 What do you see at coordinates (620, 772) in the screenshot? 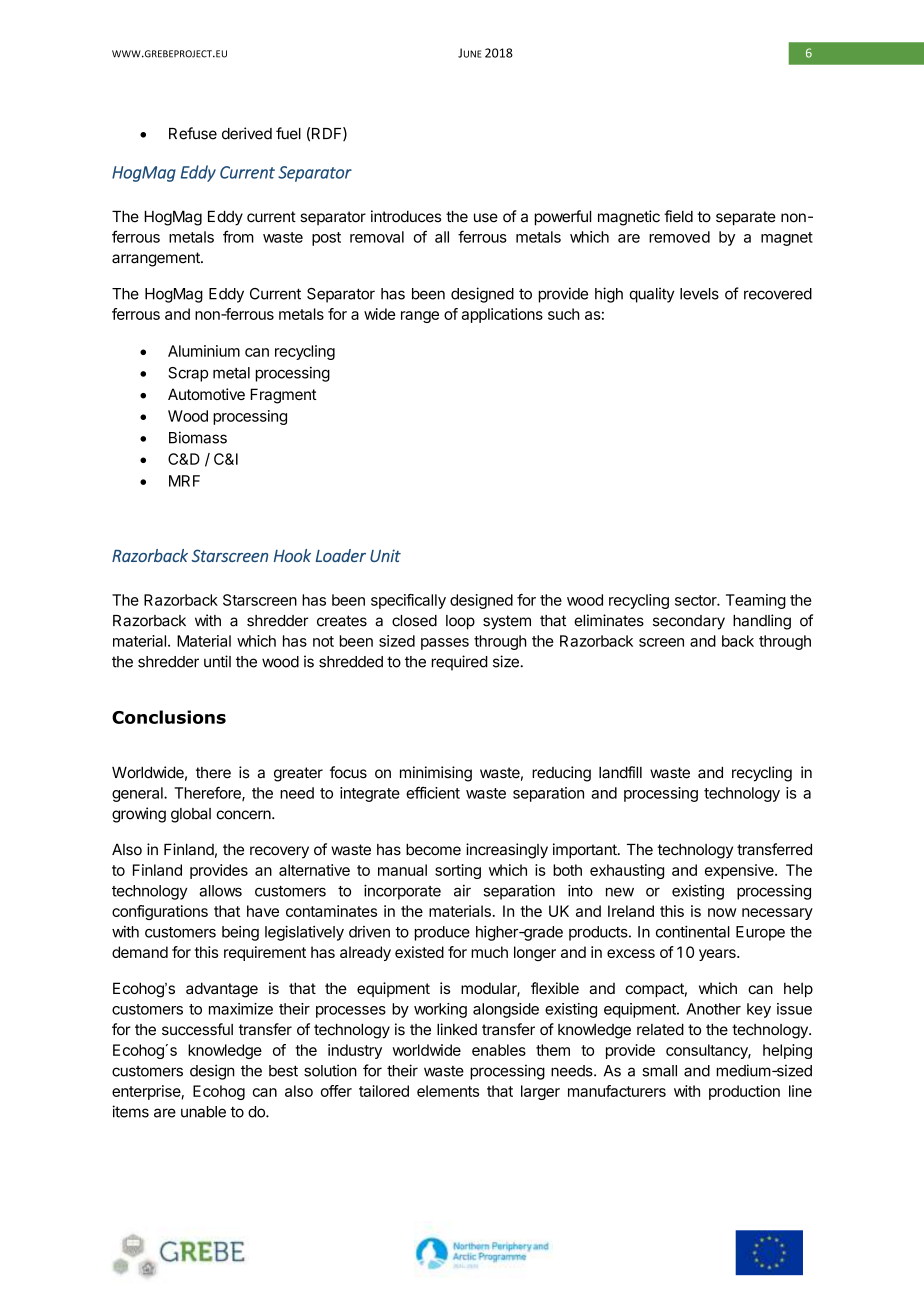
I see `landfill` at bounding box center [620, 772].
